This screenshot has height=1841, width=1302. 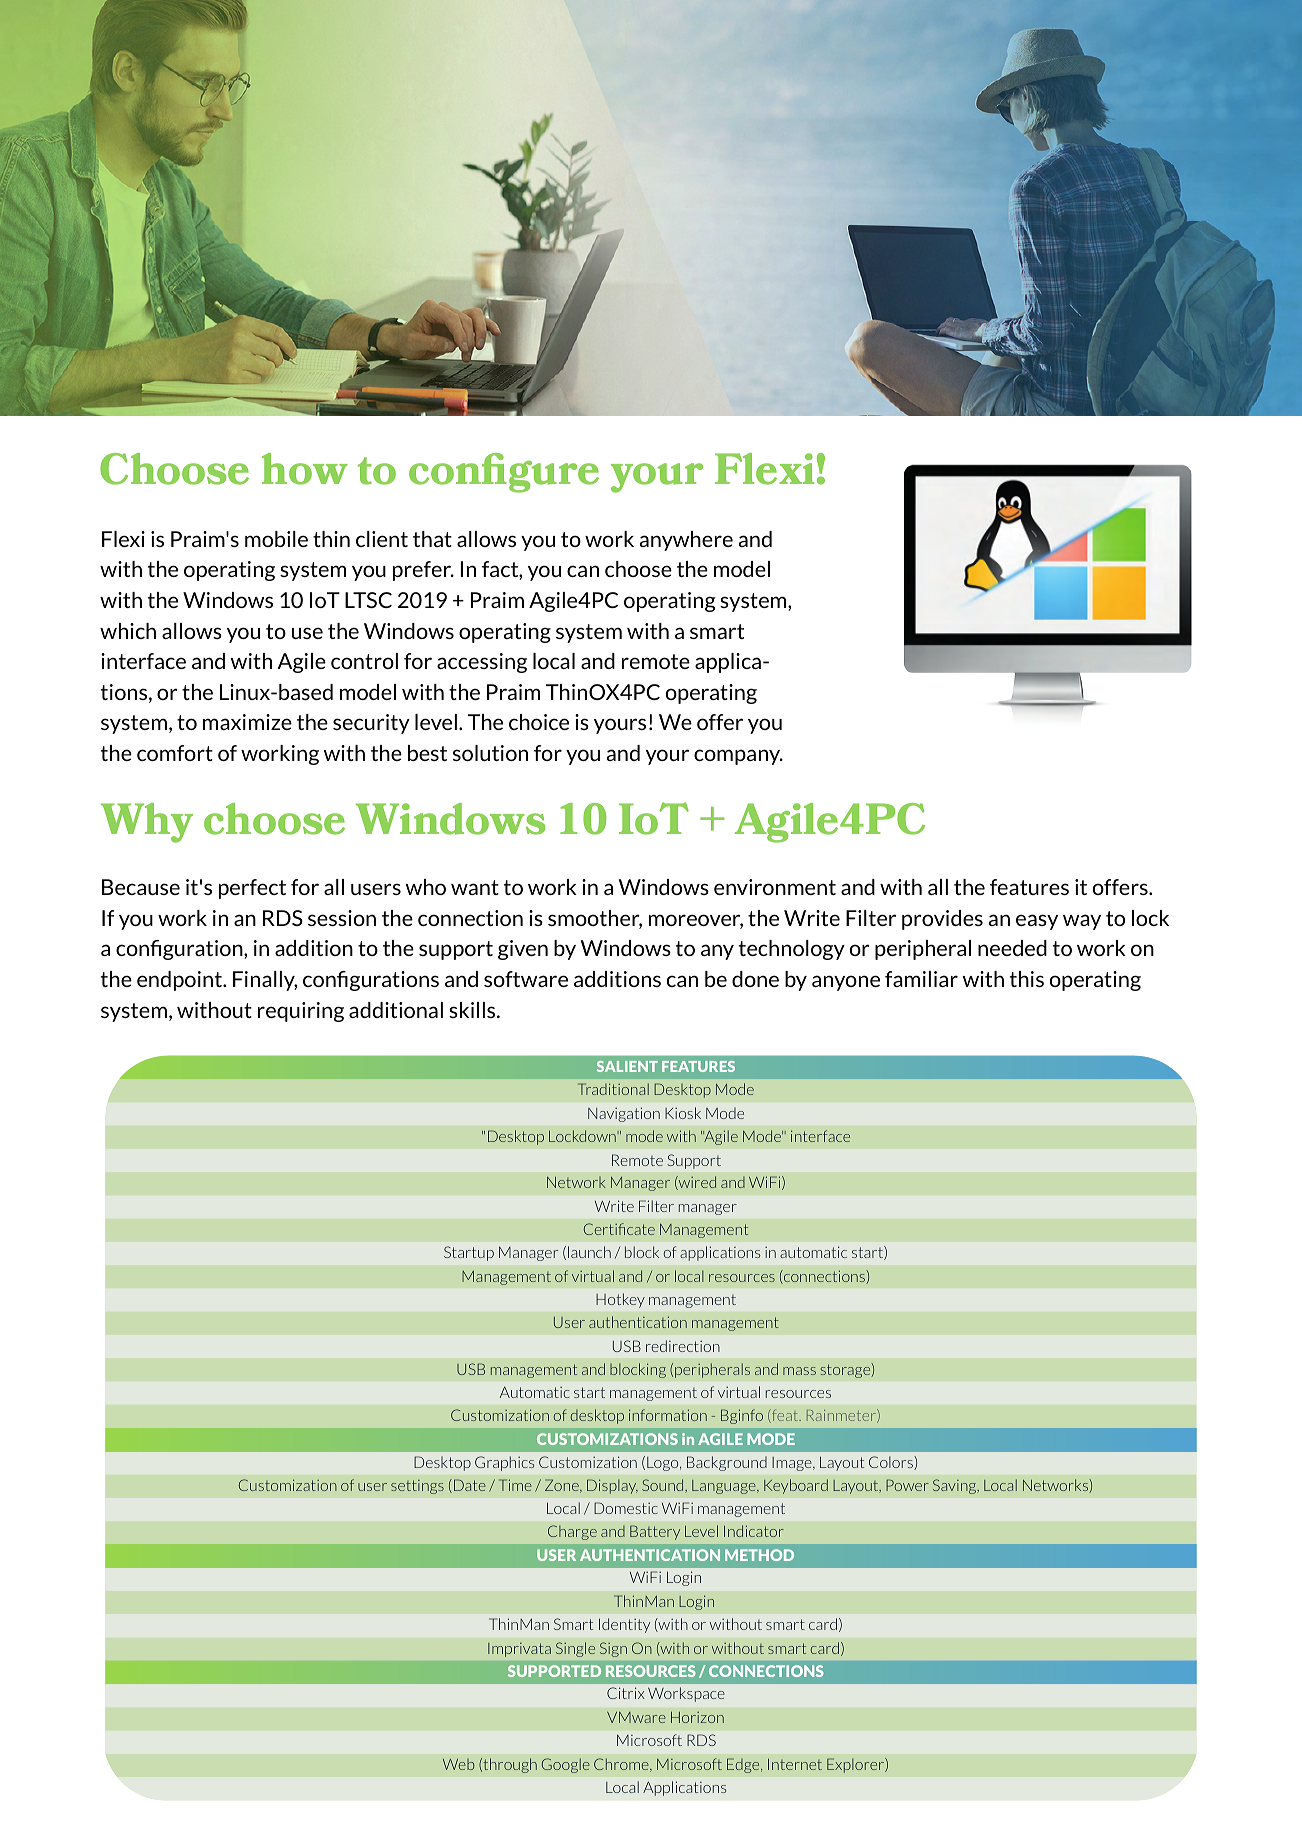 I want to click on Web, so click(x=459, y=1764).
